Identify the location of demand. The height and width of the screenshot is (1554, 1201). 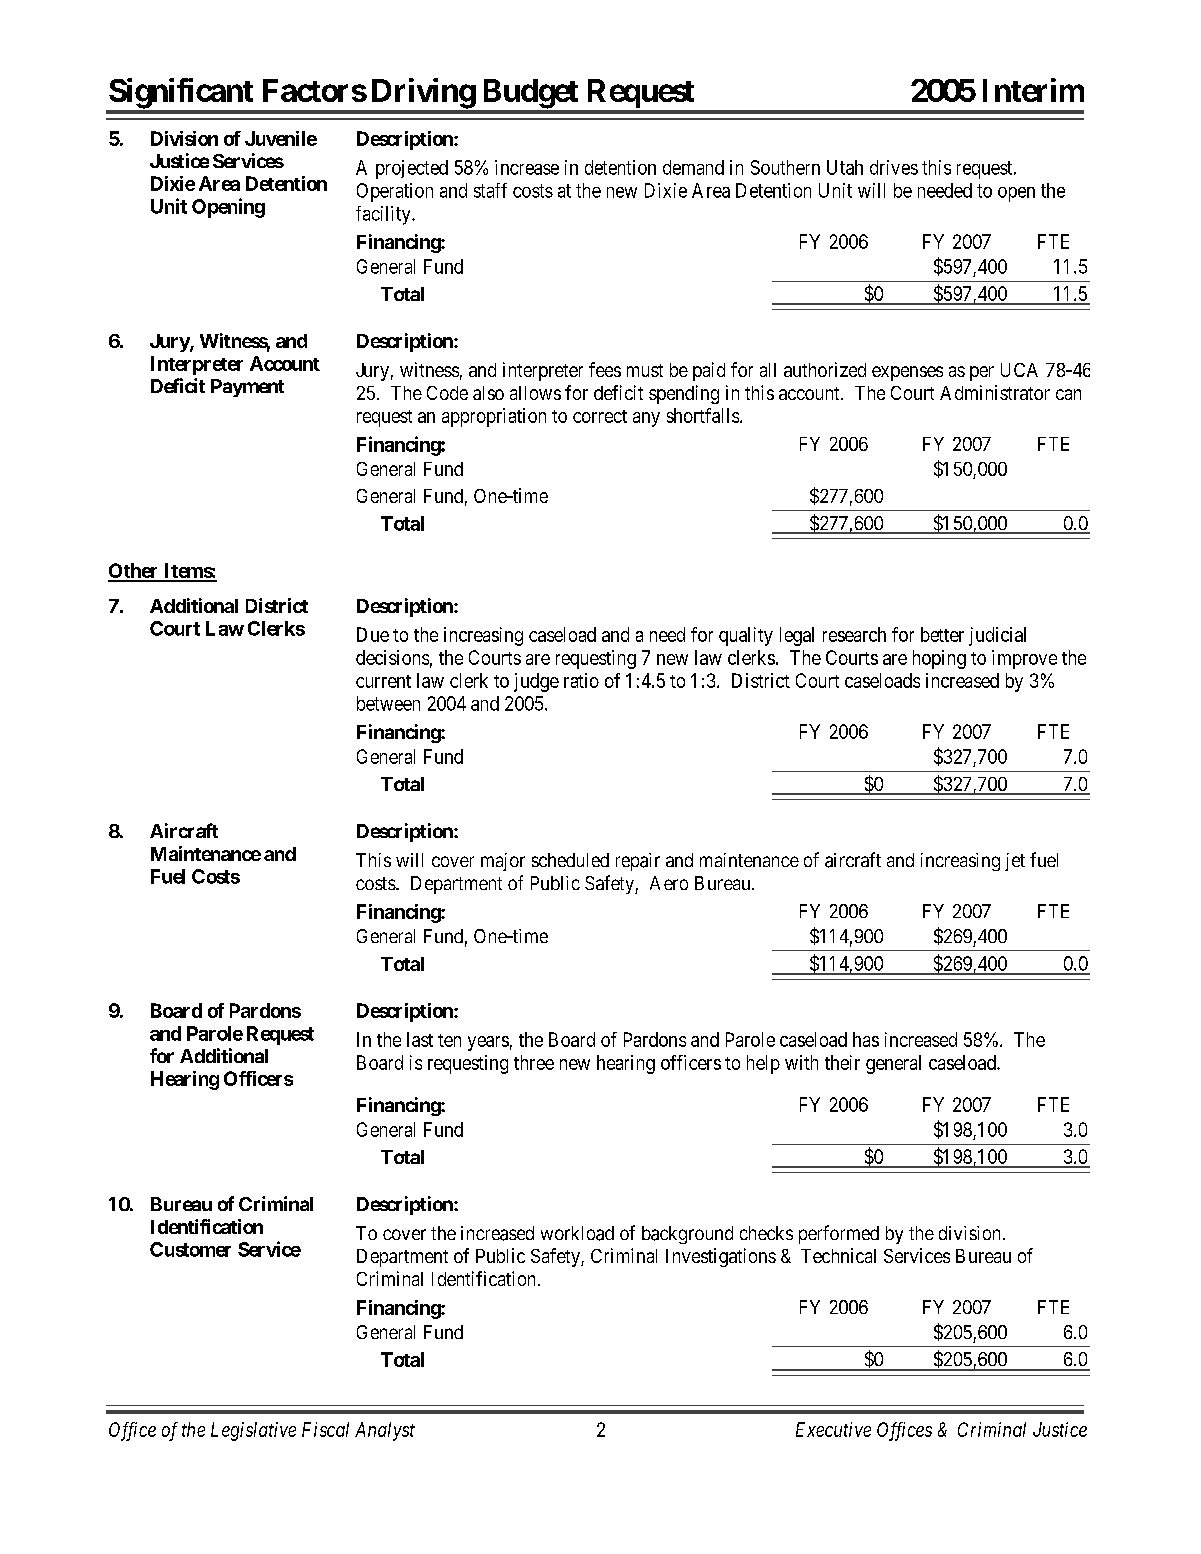
(693, 167).
